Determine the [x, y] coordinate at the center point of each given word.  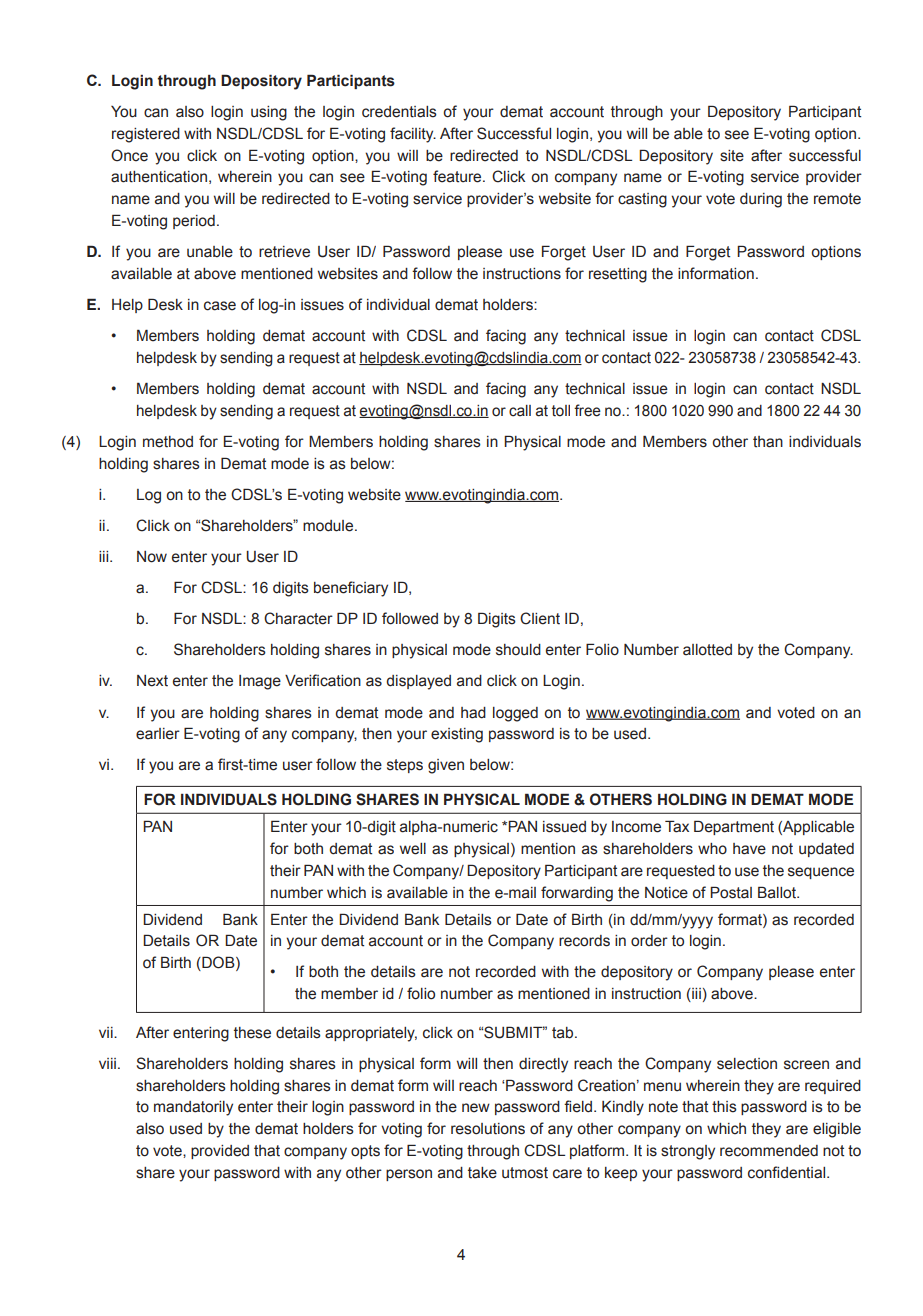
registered [146, 135]
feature [458, 176]
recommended [769, 1151]
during [761, 200]
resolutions [488, 1129]
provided [220, 1152]
